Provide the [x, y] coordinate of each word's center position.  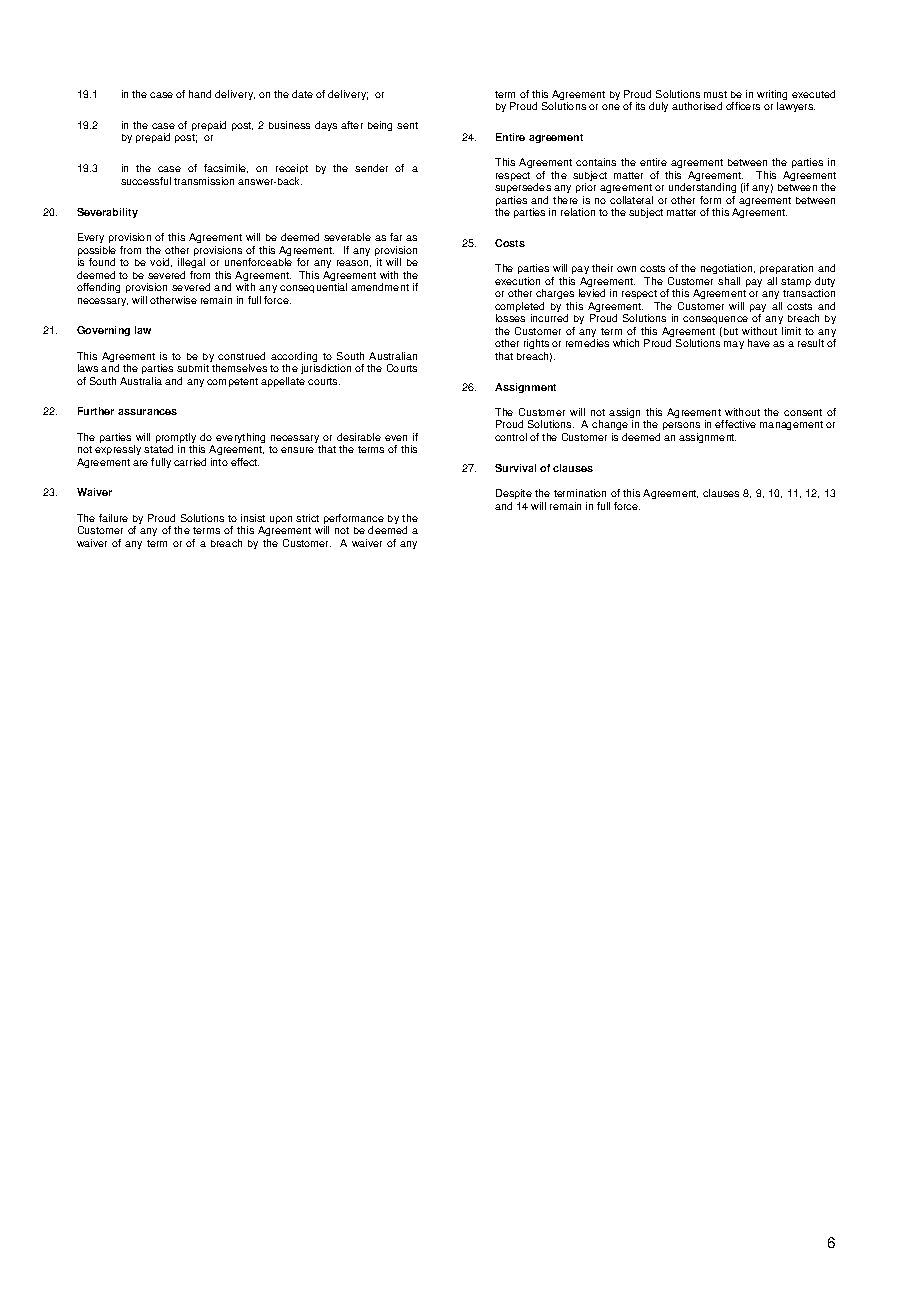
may [734, 345]
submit [193, 368]
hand [200, 94]
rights [536, 346]
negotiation [728, 271]
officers [743, 106]
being [380, 126]
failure [113, 518]
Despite [514, 494]
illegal [191, 263]
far [396, 237]
